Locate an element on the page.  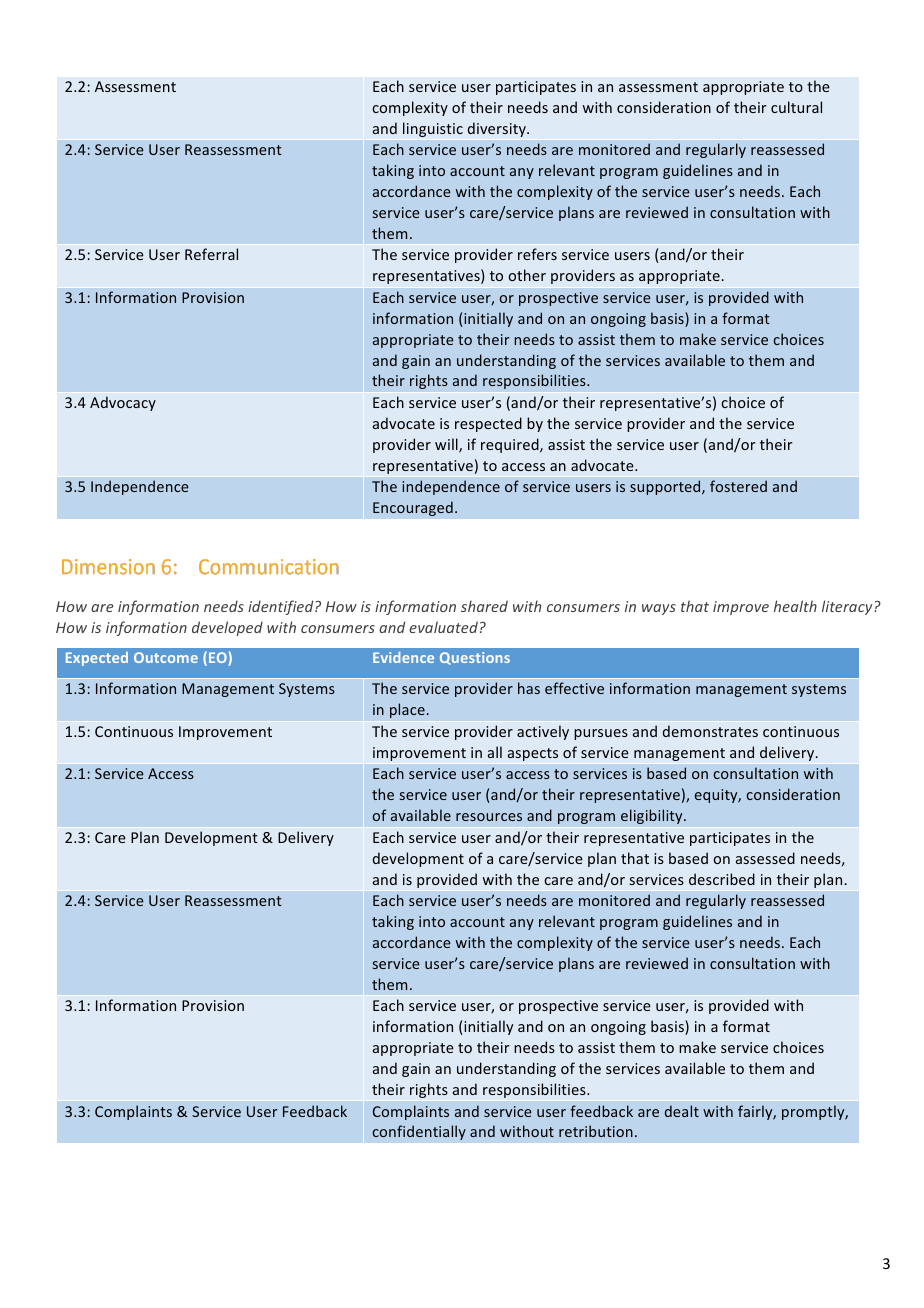
Referral is located at coordinates (211, 254).
